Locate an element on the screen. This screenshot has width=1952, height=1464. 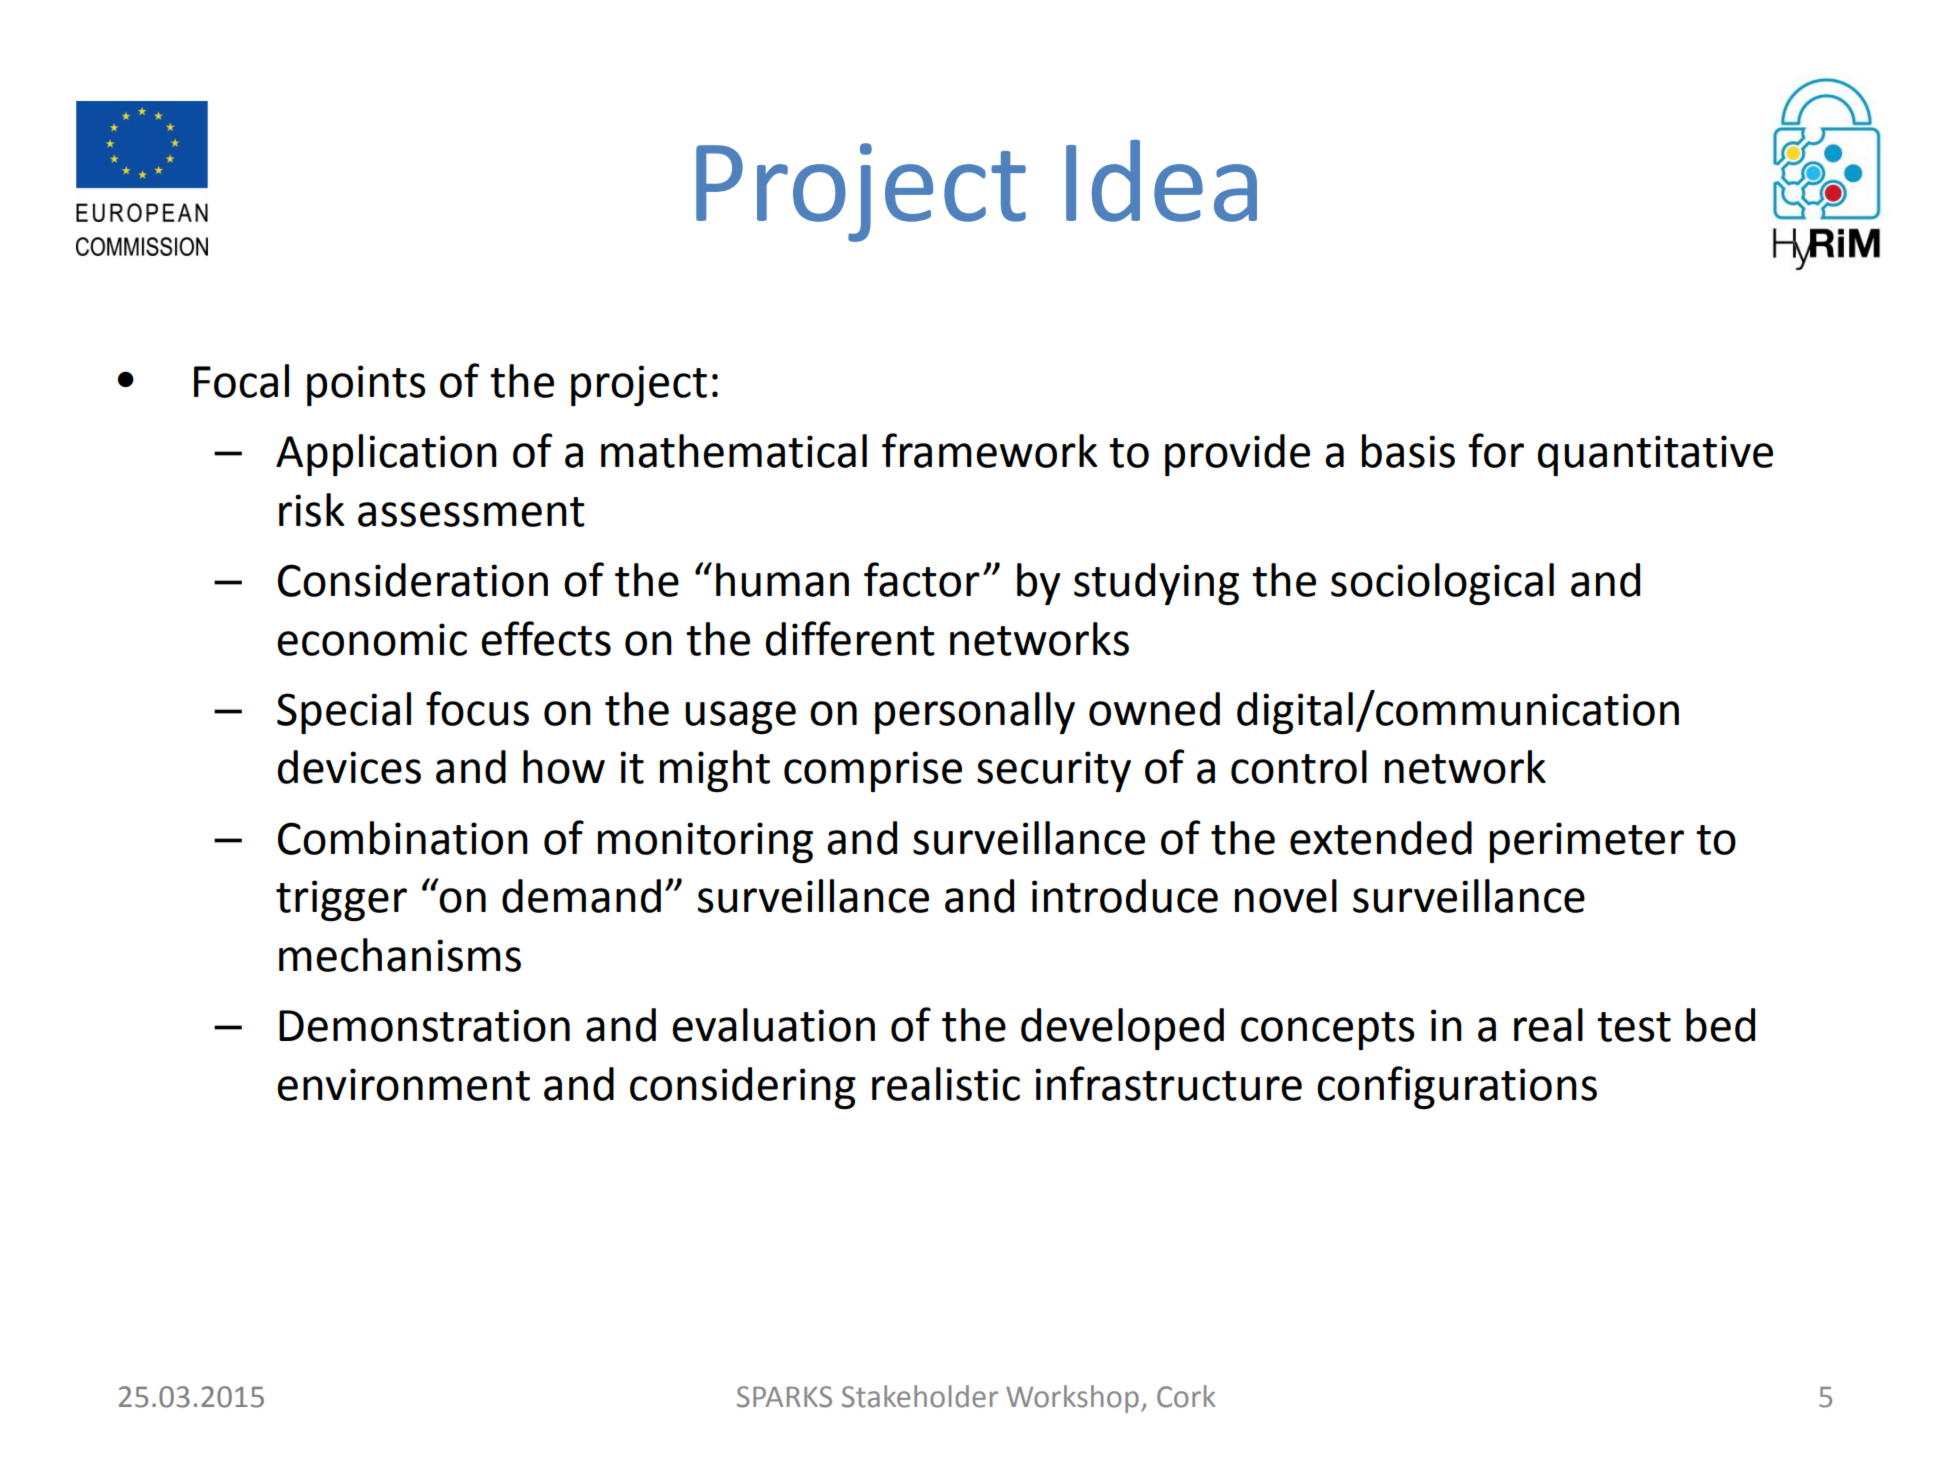
Cork is located at coordinates (1186, 1396).
